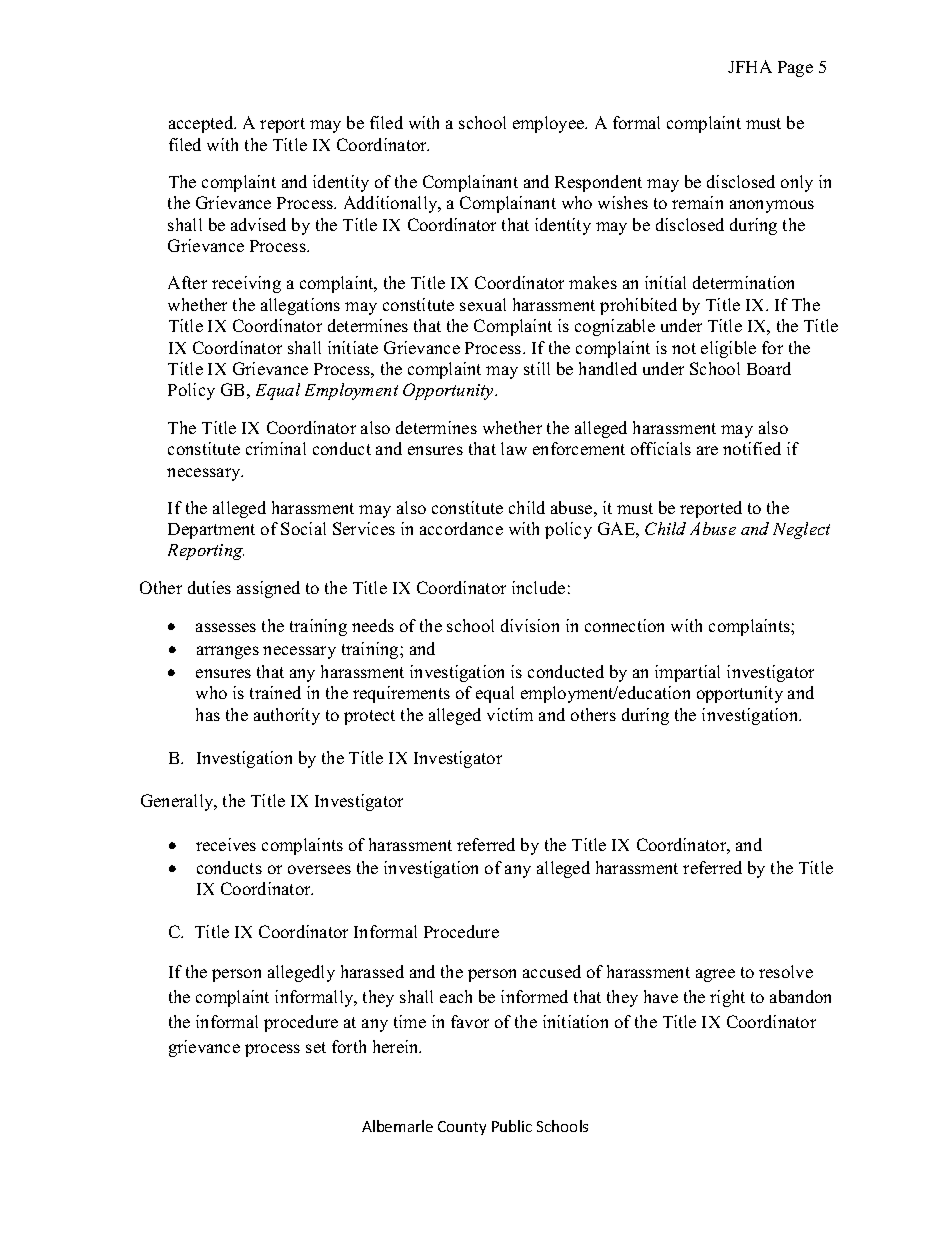 This image has width=952, height=1233. I want to click on accepted, so click(202, 124).
